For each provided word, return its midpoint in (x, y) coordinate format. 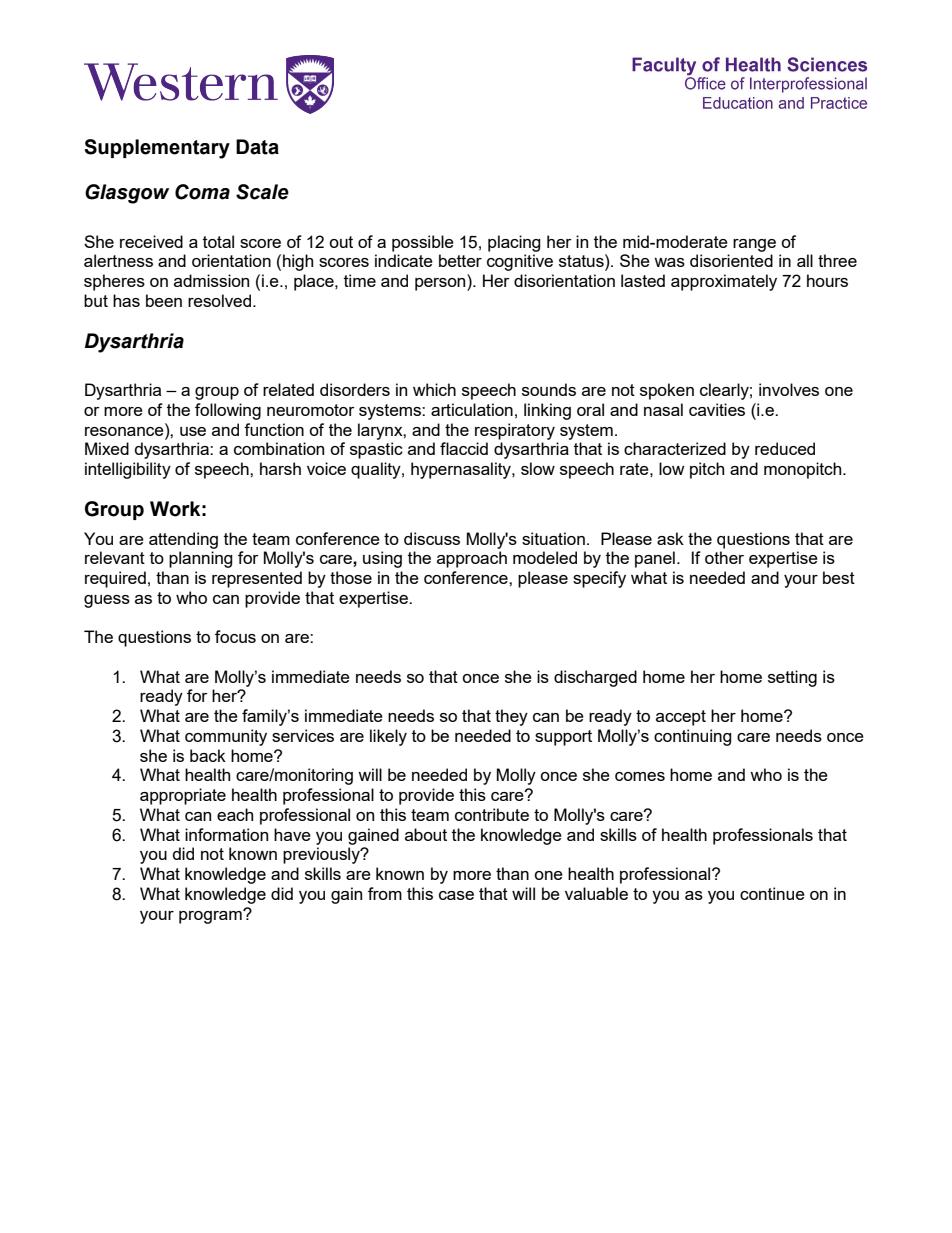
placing (514, 243)
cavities (717, 409)
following (228, 411)
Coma (202, 192)
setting (792, 678)
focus (235, 636)
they (511, 717)
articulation (472, 409)
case (456, 895)
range (754, 245)
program (211, 916)
